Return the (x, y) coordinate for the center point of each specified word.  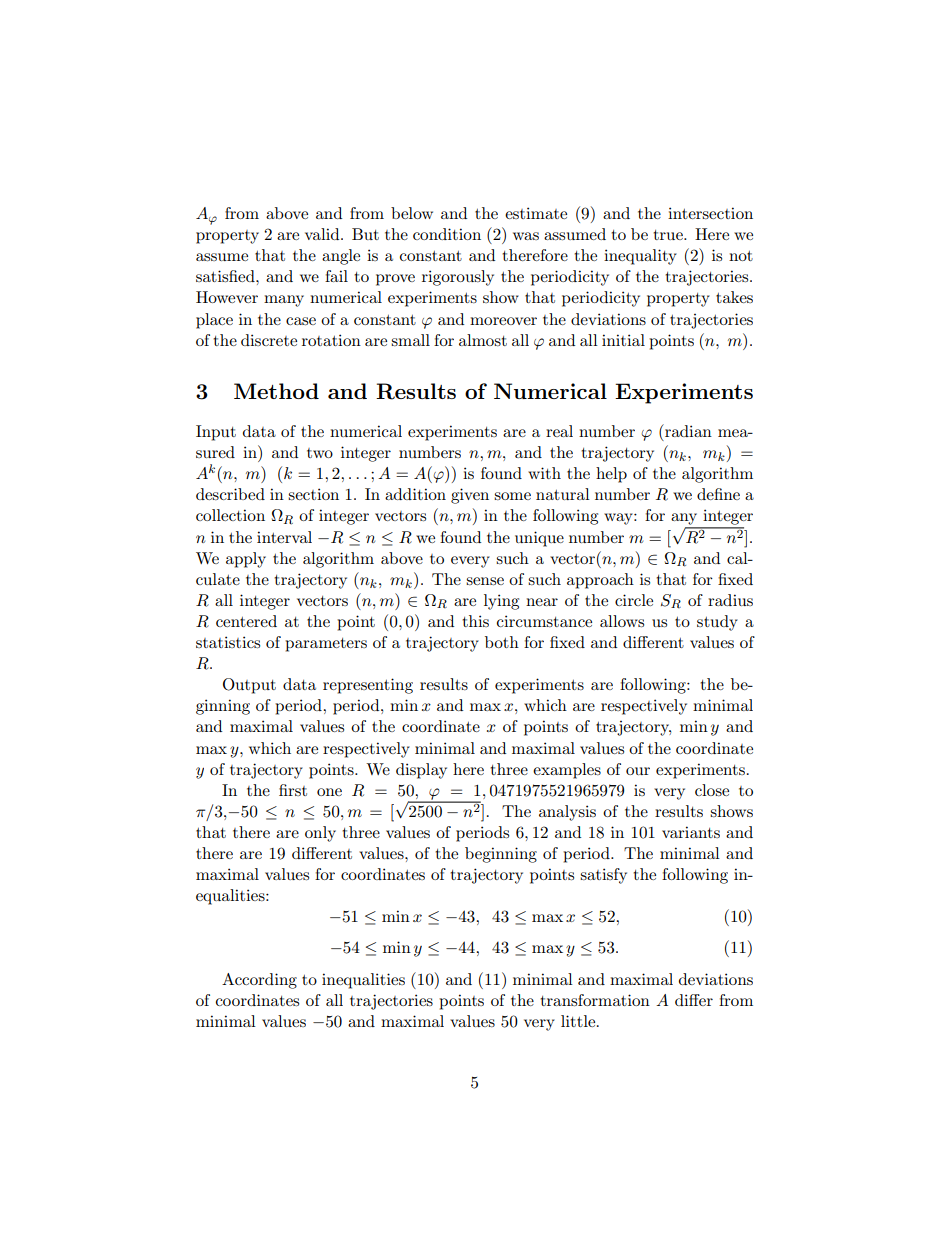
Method (276, 391)
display (421, 771)
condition (447, 234)
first (293, 790)
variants (691, 832)
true (669, 235)
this (475, 621)
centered (246, 621)
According (259, 981)
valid (323, 234)
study (717, 623)
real (559, 431)
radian (687, 430)
